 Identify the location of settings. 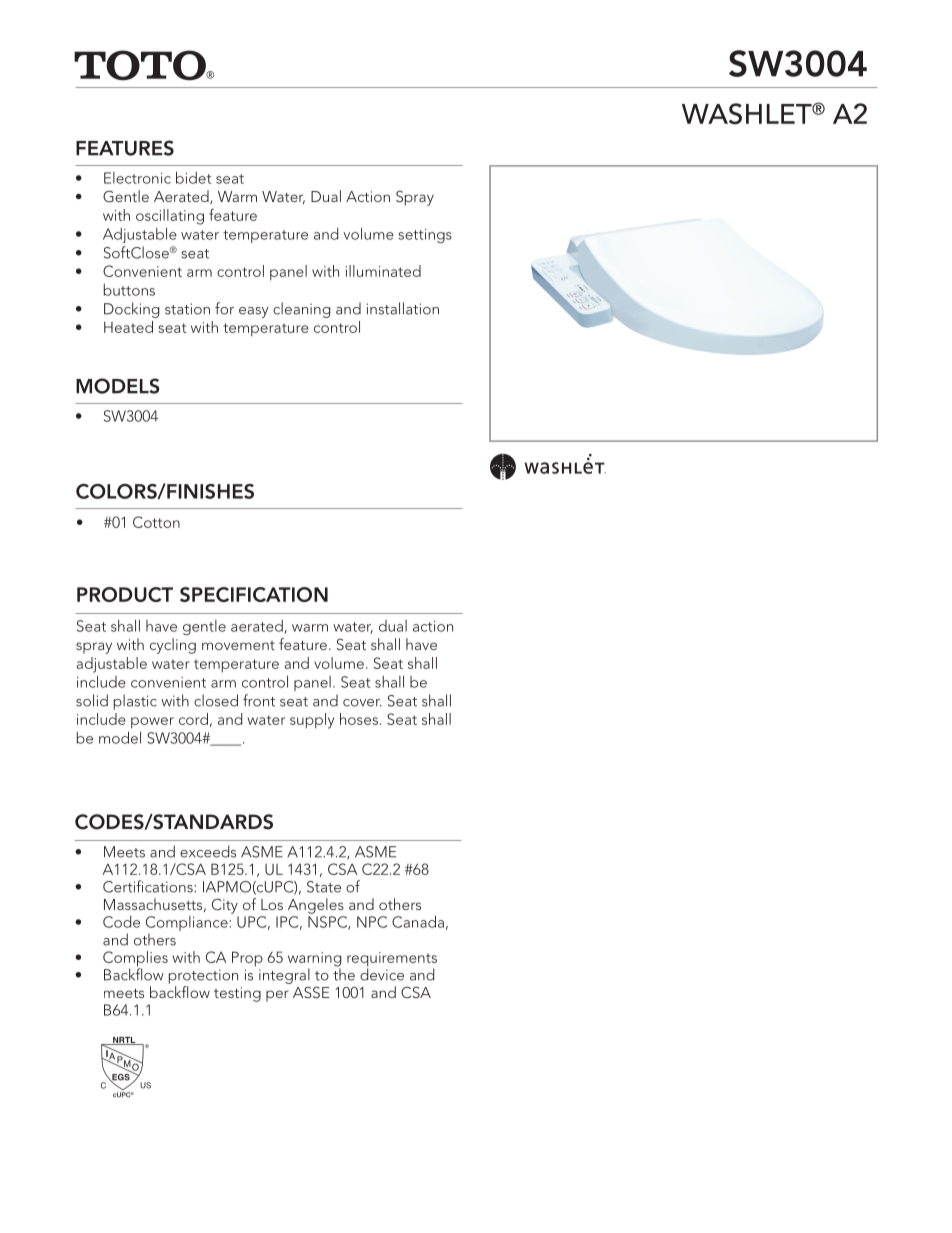
(425, 236).
